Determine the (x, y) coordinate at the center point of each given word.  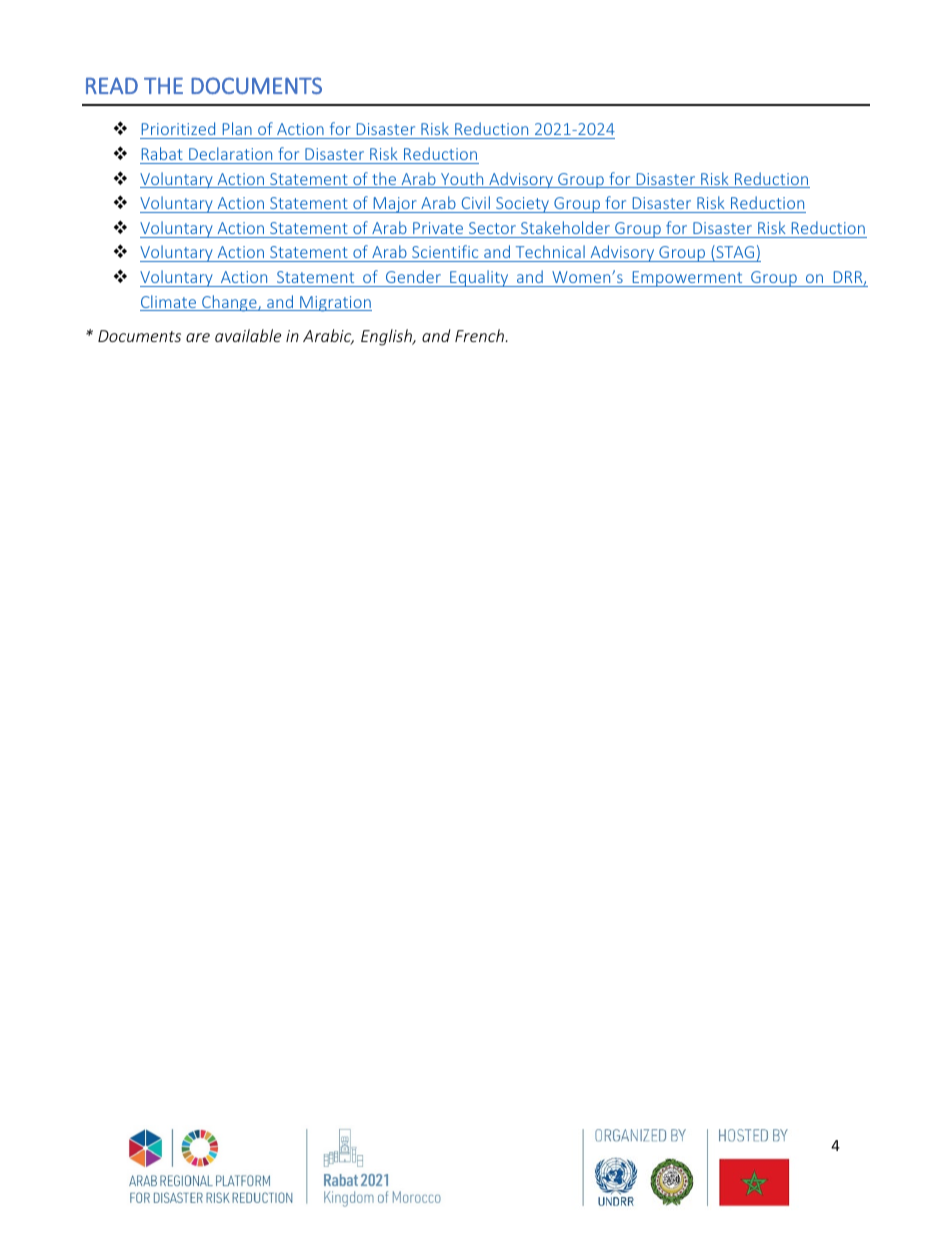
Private (438, 228)
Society (523, 205)
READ (112, 85)
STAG (734, 253)
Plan (237, 128)
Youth (462, 180)
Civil (476, 202)
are (198, 337)
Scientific (445, 251)
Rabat (162, 153)
